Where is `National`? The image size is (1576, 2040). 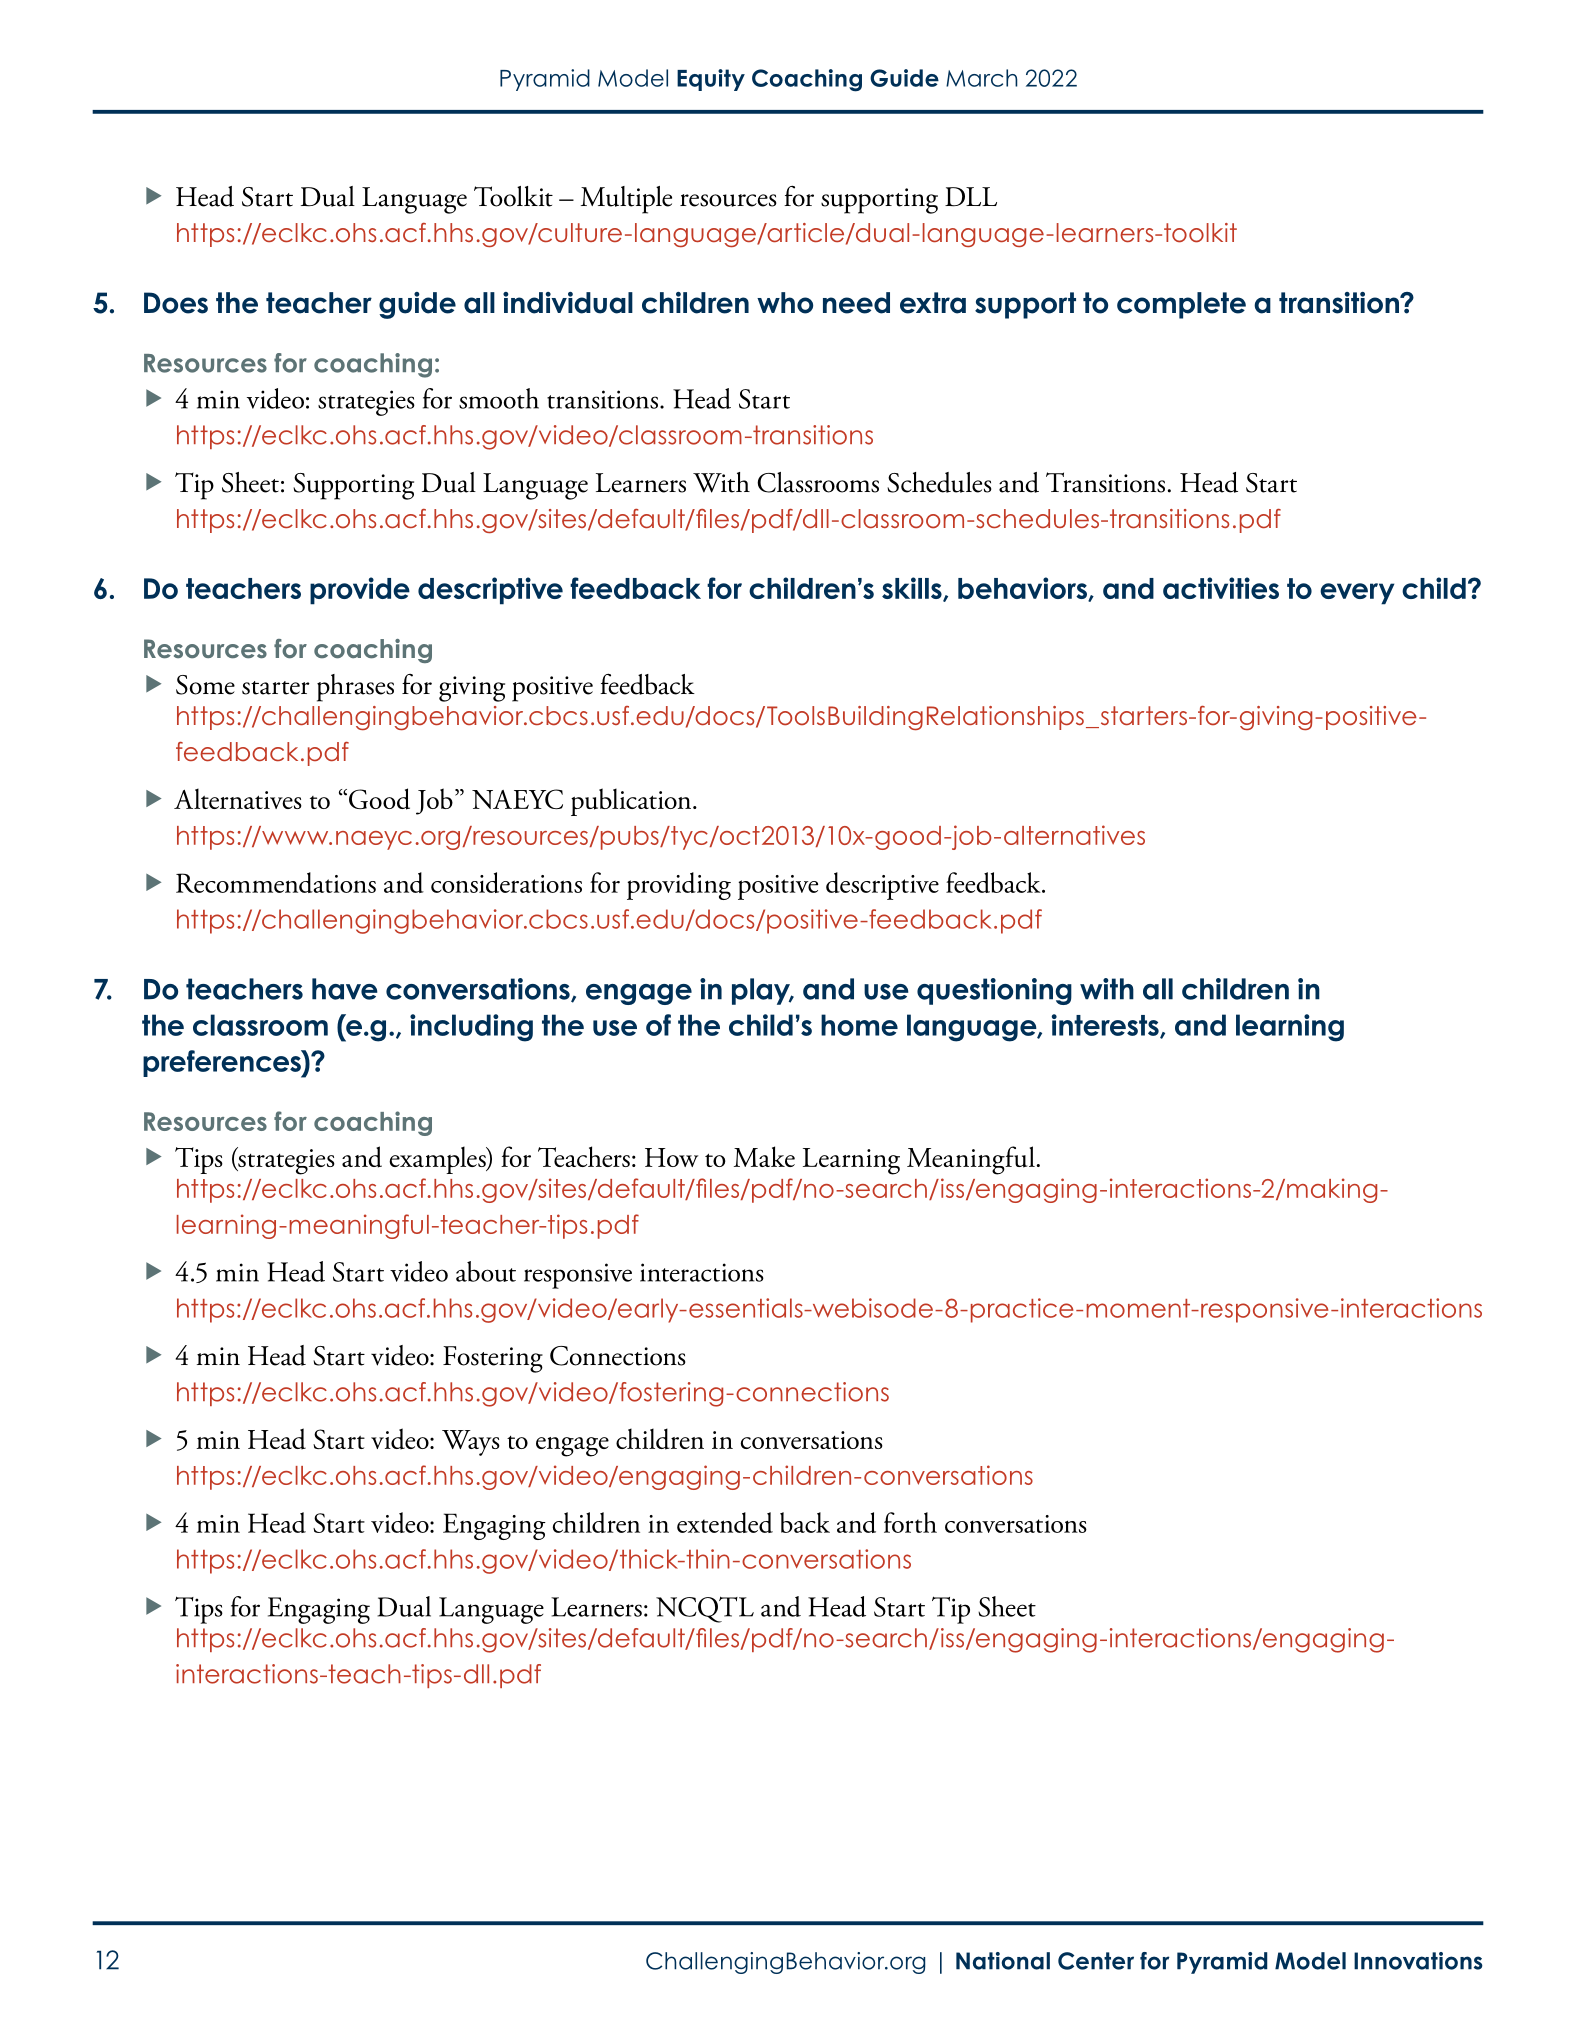
National is located at coordinates (1003, 1961).
